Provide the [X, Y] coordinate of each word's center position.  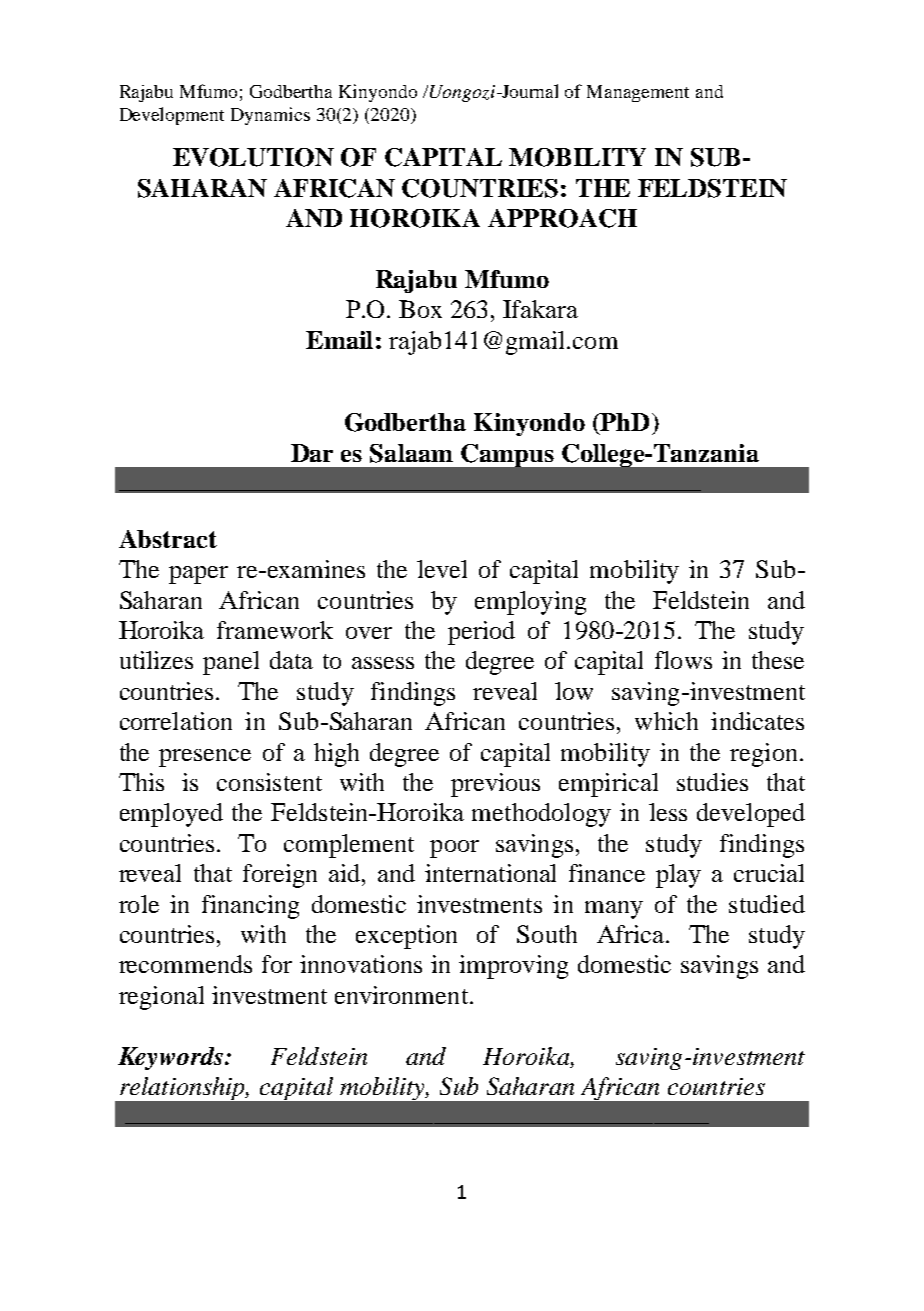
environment [401, 995]
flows [683, 660]
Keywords [170, 1058]
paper [198, 575]
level [442, 569]
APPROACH [562, 218]
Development [172, 116]
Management [638, 93]
